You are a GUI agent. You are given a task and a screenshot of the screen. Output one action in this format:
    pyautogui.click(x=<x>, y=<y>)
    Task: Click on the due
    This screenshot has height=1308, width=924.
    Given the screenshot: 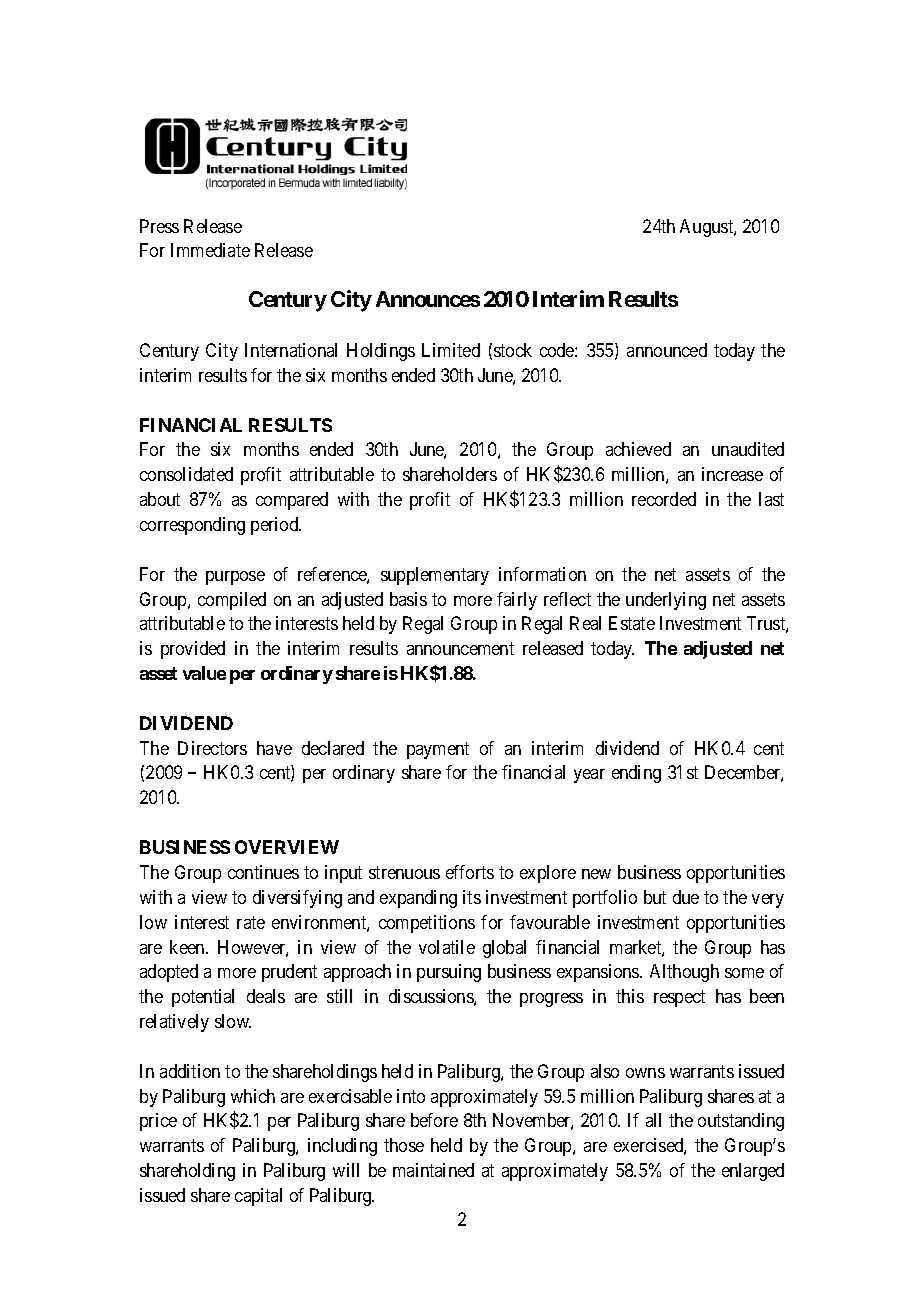 What is the action you would take?
    pyautogui.click(x=686, y=897)
